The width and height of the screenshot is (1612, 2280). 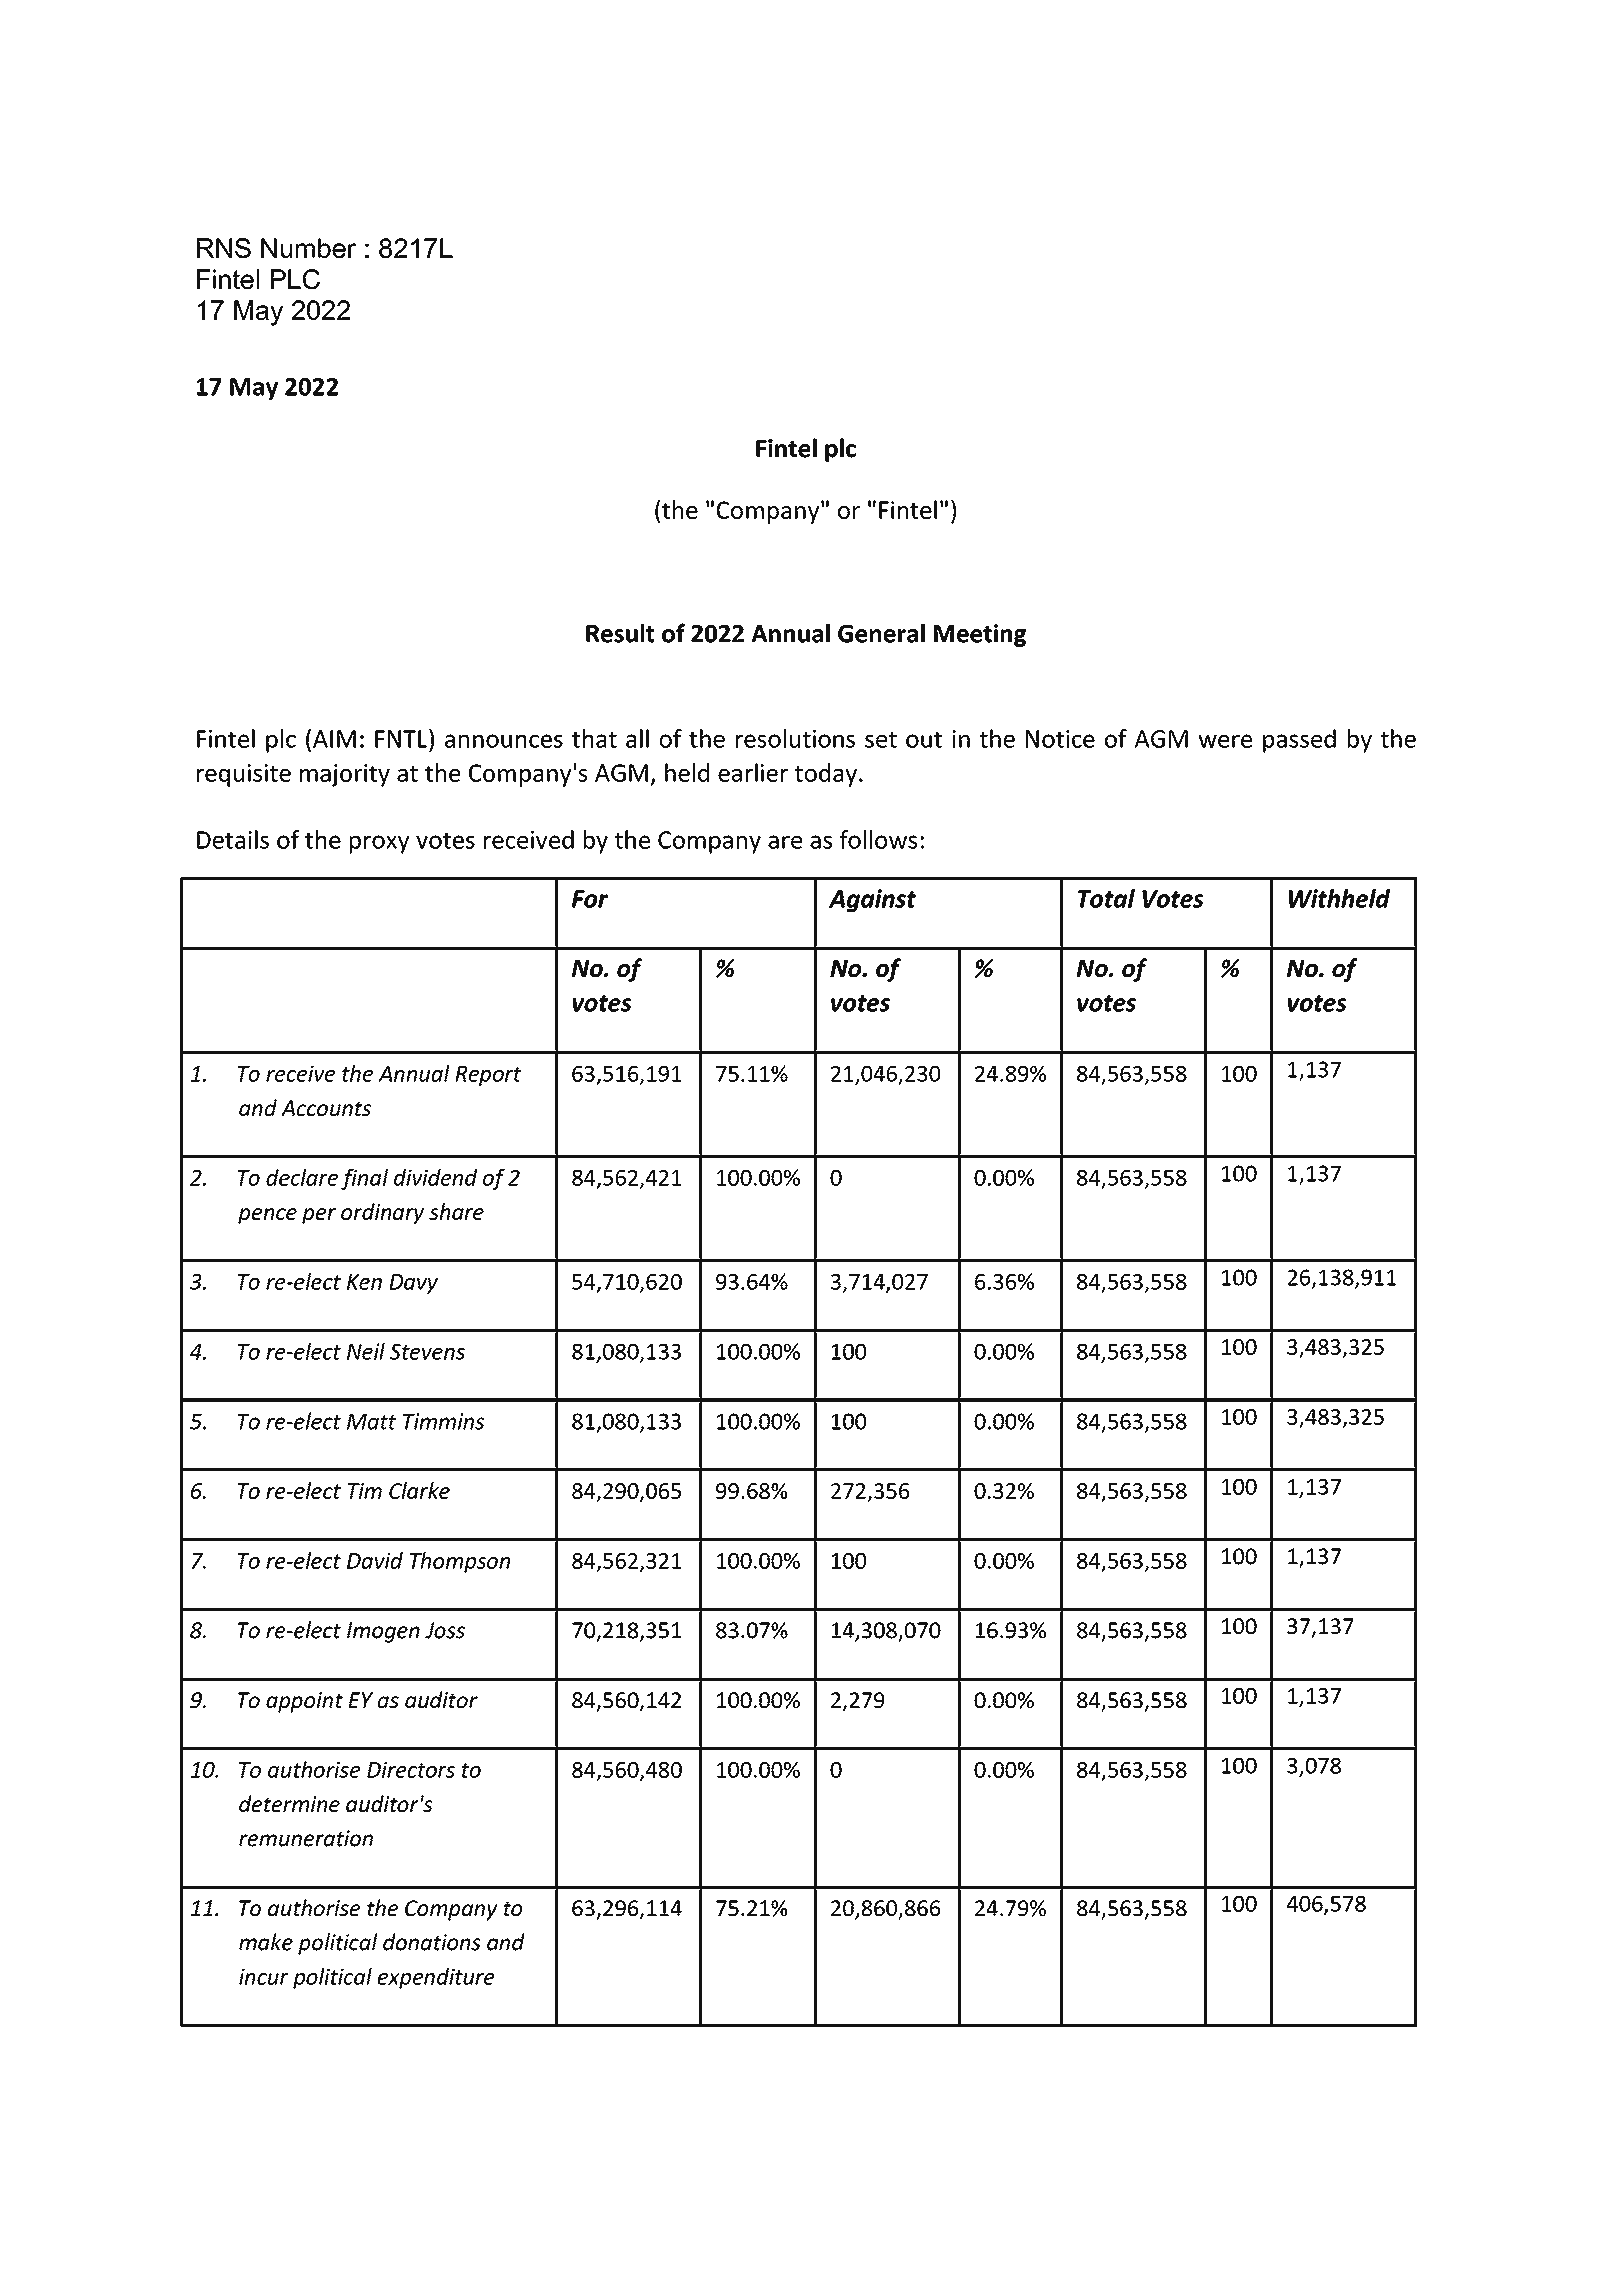 What do you see at coordinates (411, 1770) in the screenshot?
I see `Directors` at bounding box center [411, 1770].
